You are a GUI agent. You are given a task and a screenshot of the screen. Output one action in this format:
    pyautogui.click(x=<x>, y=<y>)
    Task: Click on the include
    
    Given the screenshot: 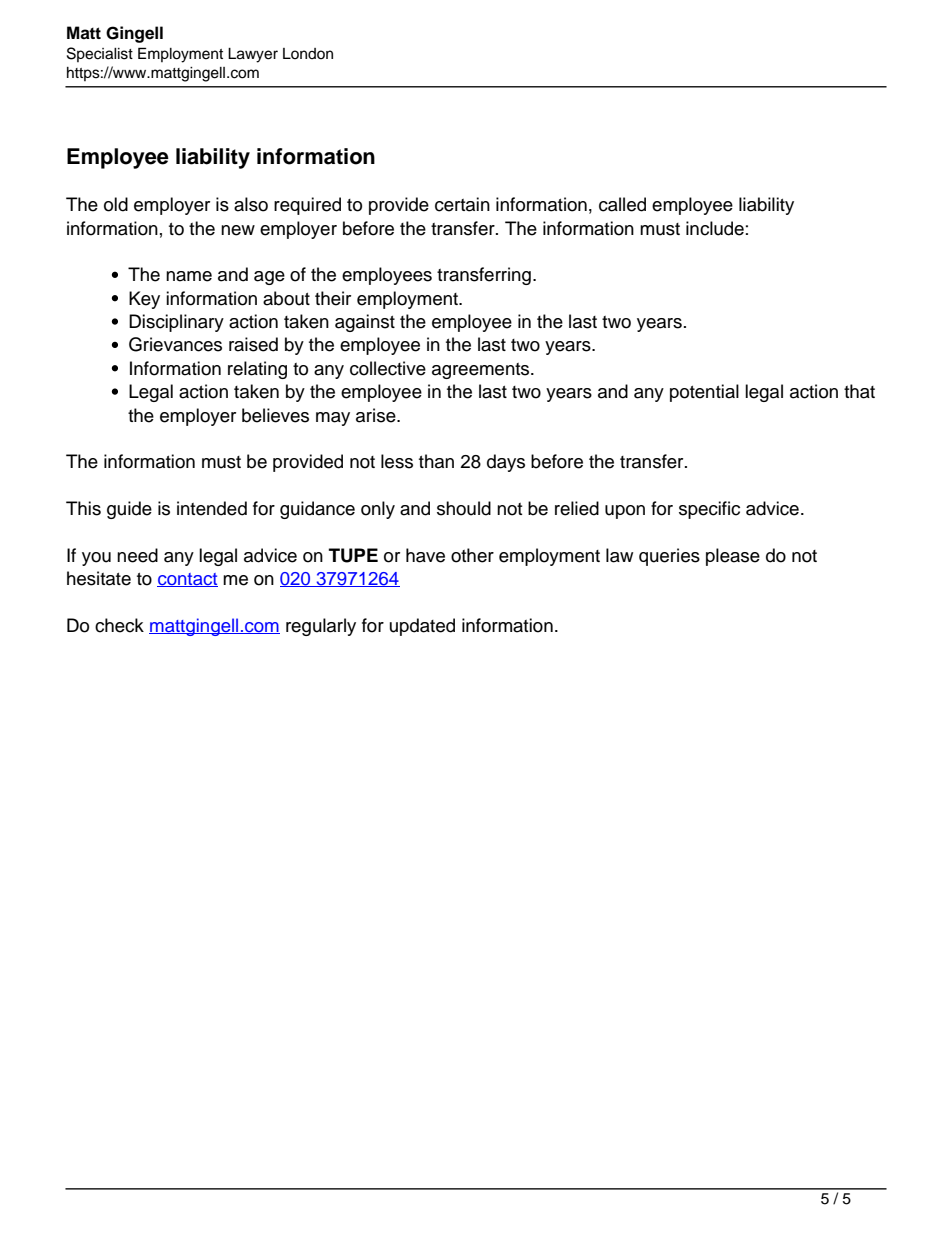 What is the action you would take?
    pyautogui.click(x=715, y=228)
